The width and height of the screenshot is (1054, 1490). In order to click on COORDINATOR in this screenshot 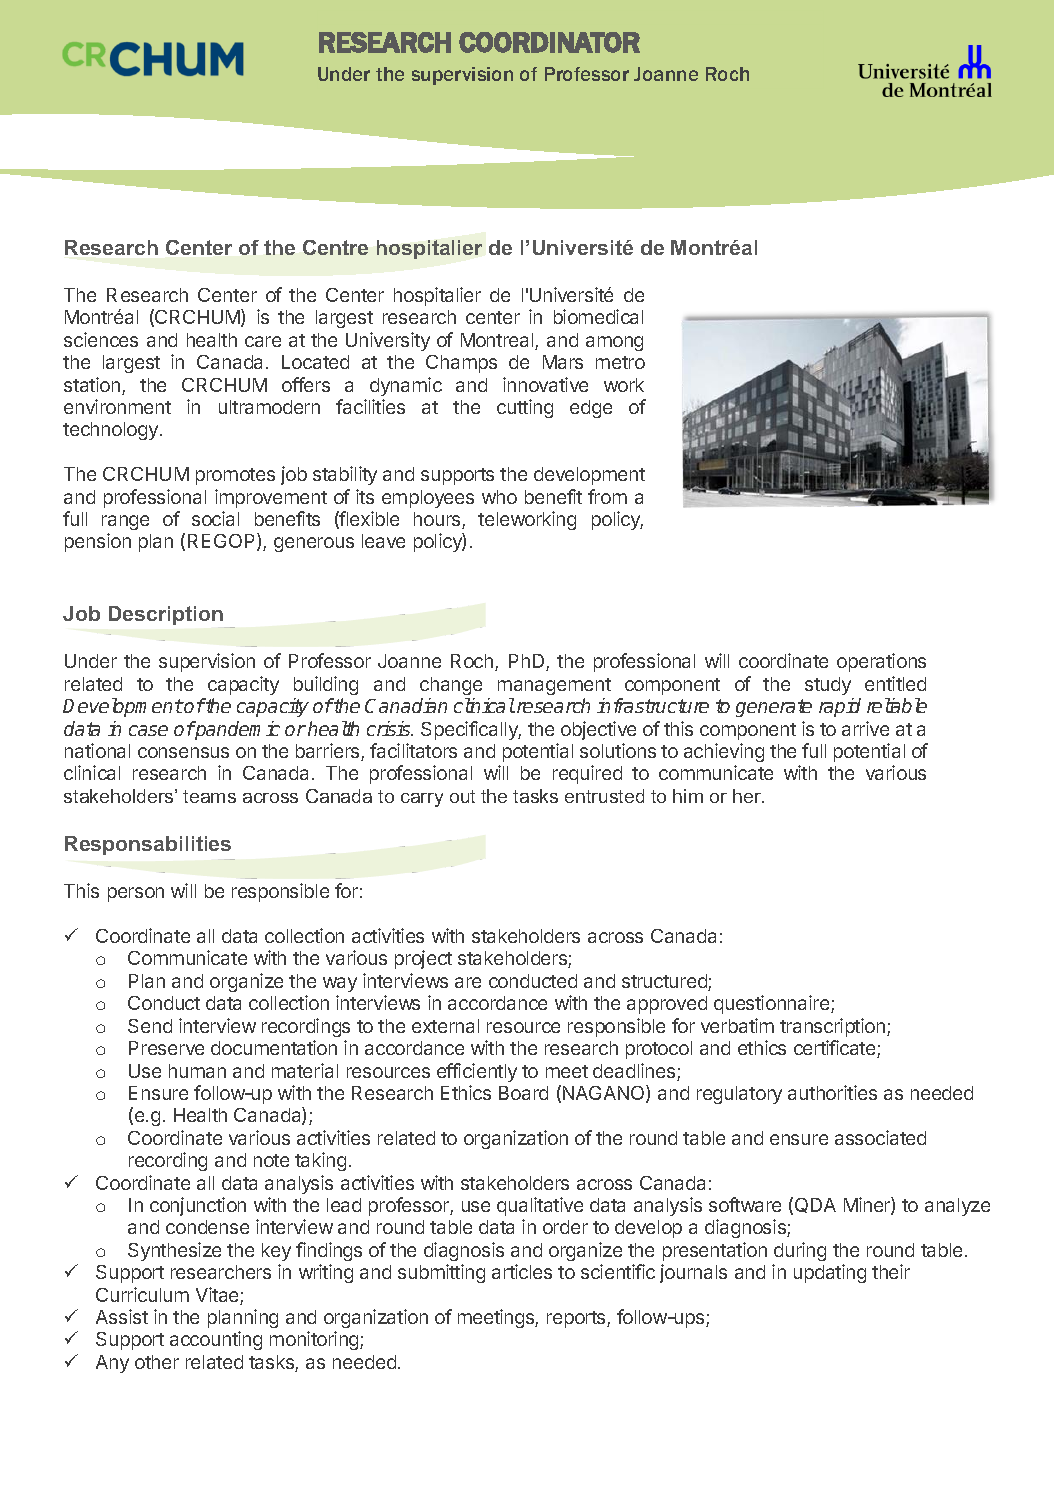, I will do `click(549, 42)`.
